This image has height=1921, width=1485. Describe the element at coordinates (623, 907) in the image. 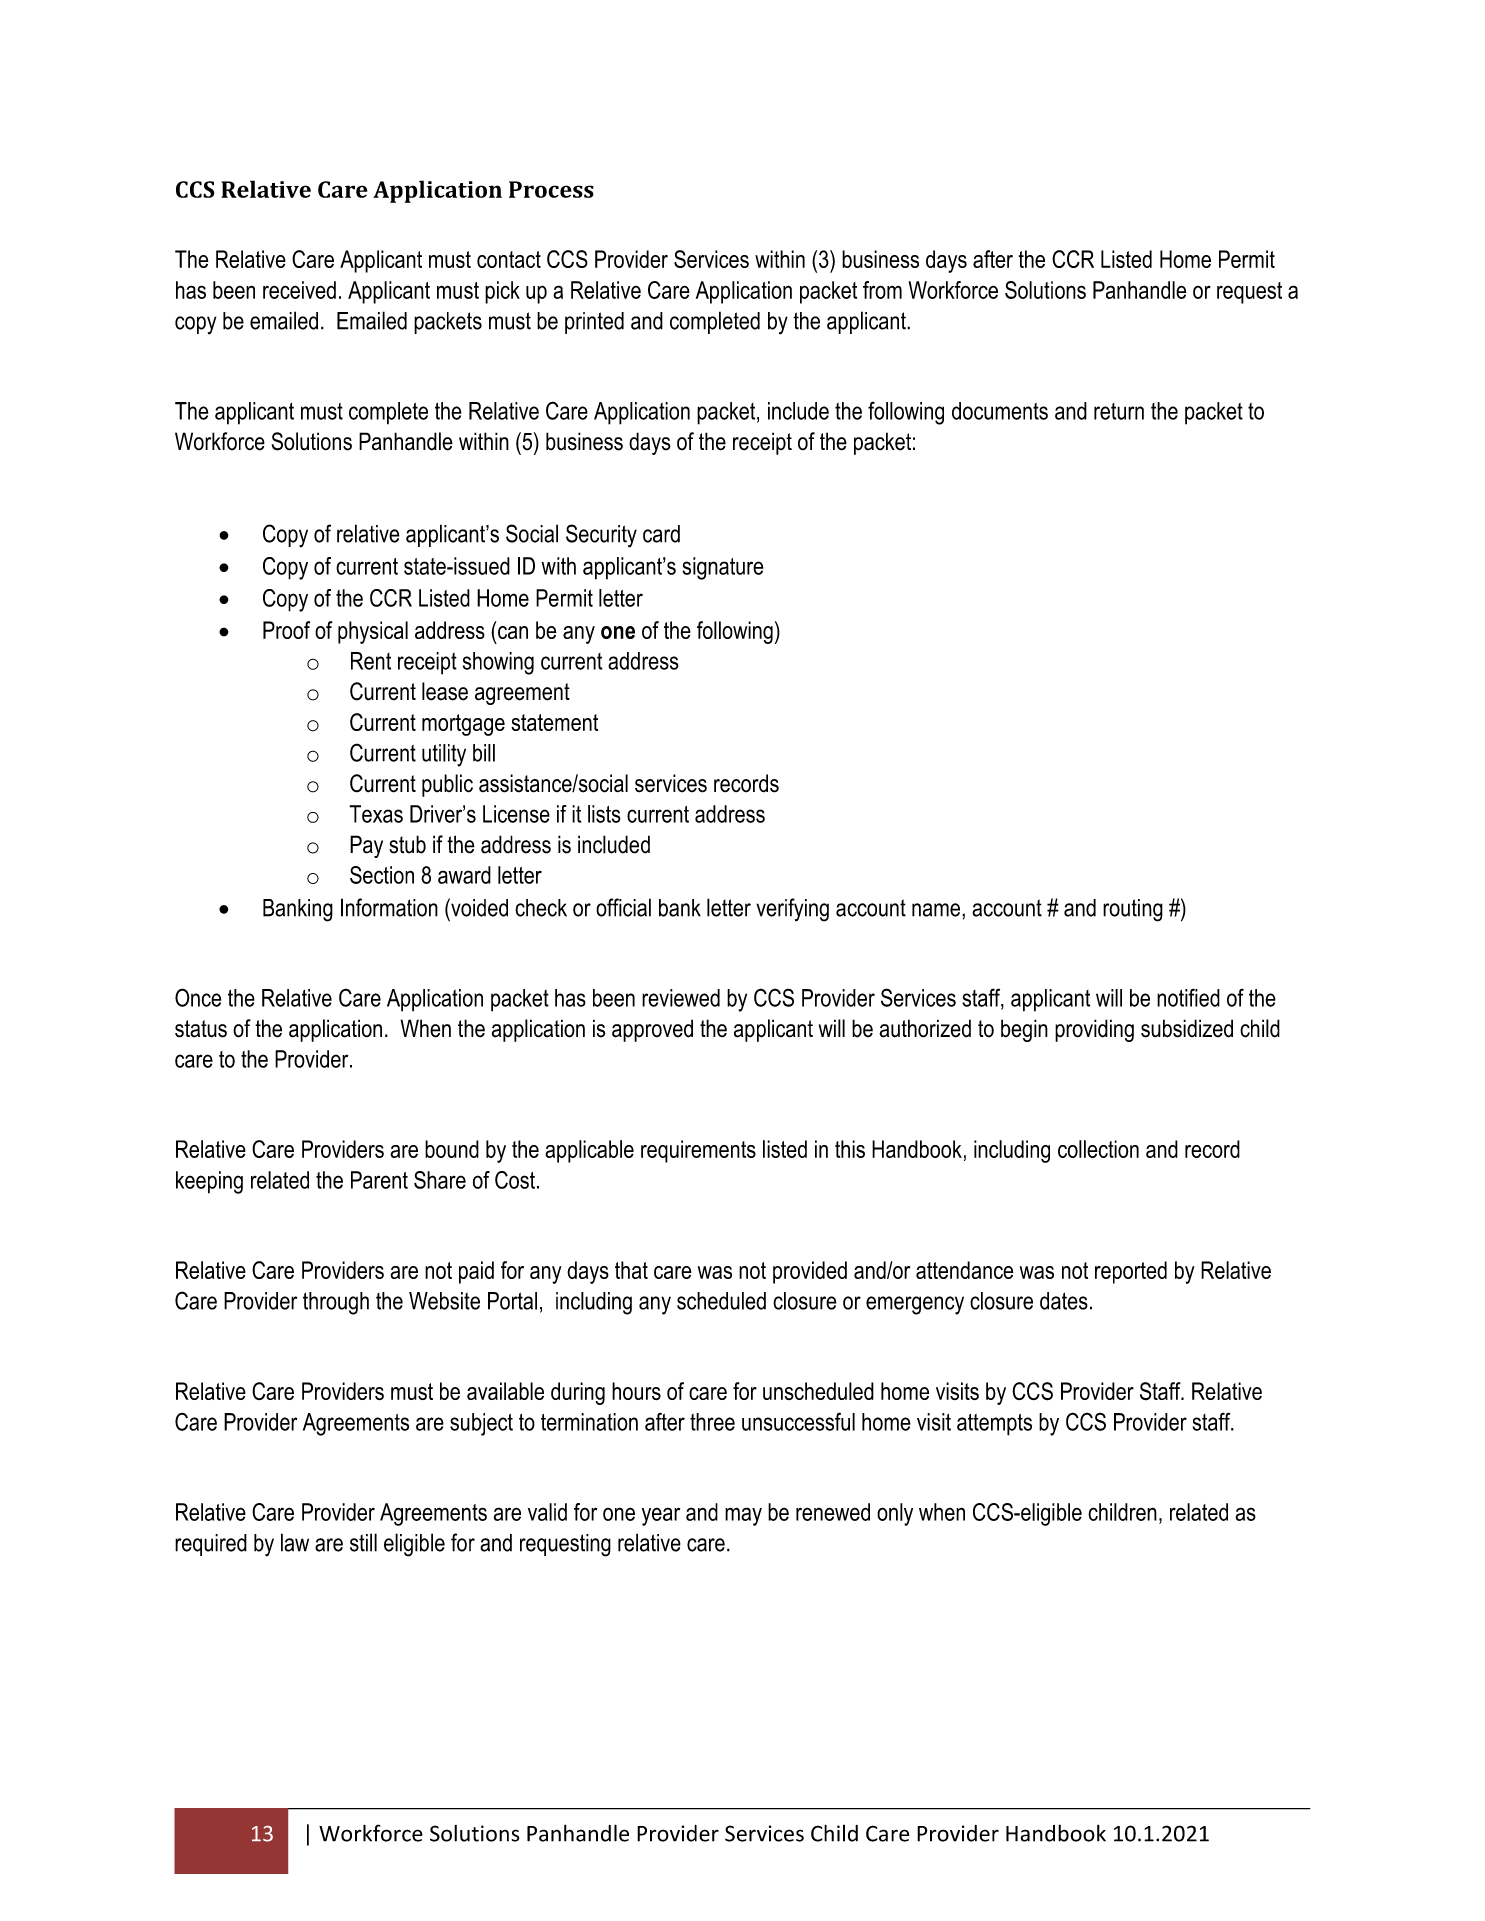

I see `official` at that location.
